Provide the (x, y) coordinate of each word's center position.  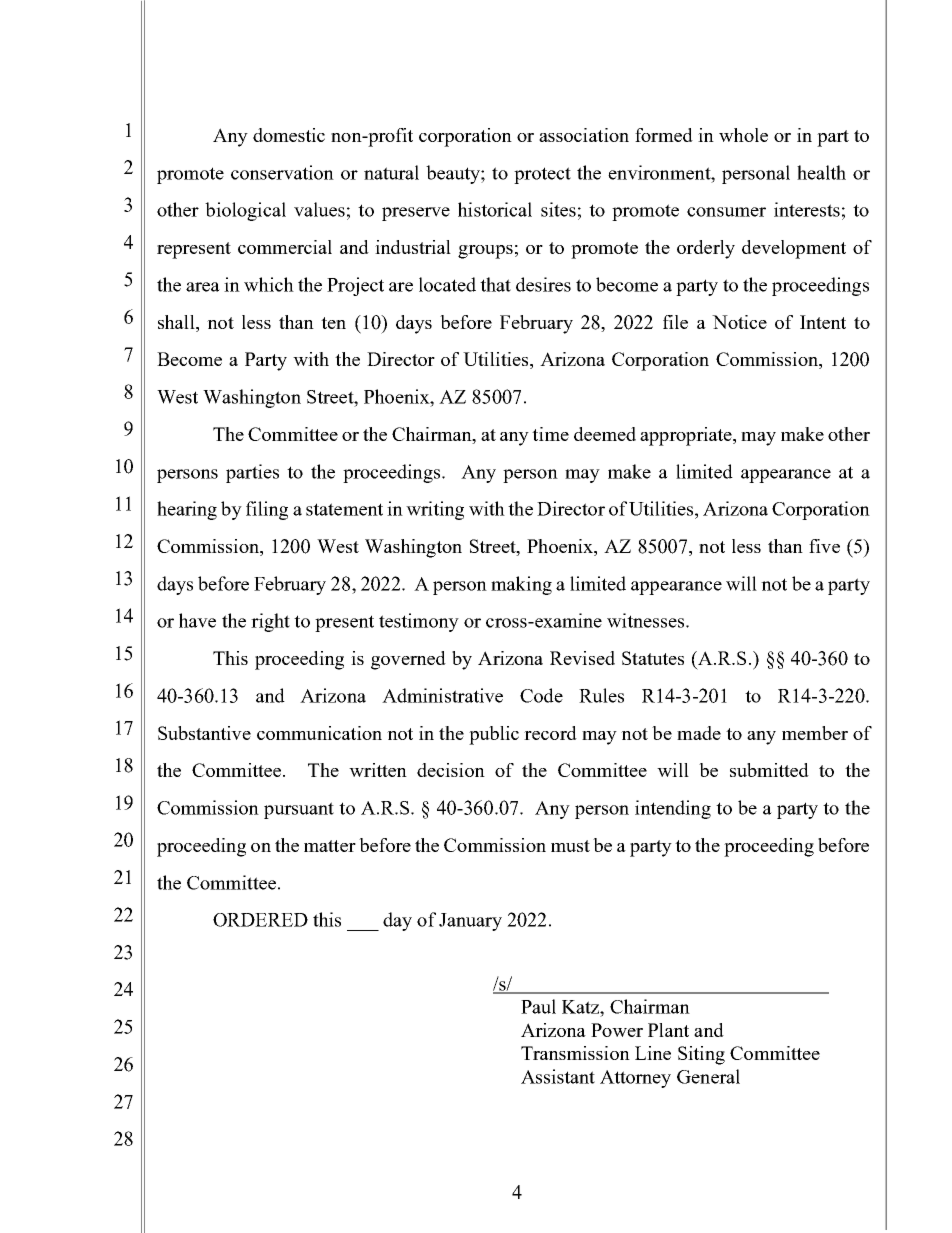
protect (542, 175)
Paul (538, 1006)
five (824, 546)
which (269, 284)
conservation (282, 172)
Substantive (204, 733)
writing (435, 510)
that (495, 284)
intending (673, 809)
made (699, 733)
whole (743, 135)
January (470, 922)
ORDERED (260, 920)
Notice (739, 322)
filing (267, 510)
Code (541, 695)
